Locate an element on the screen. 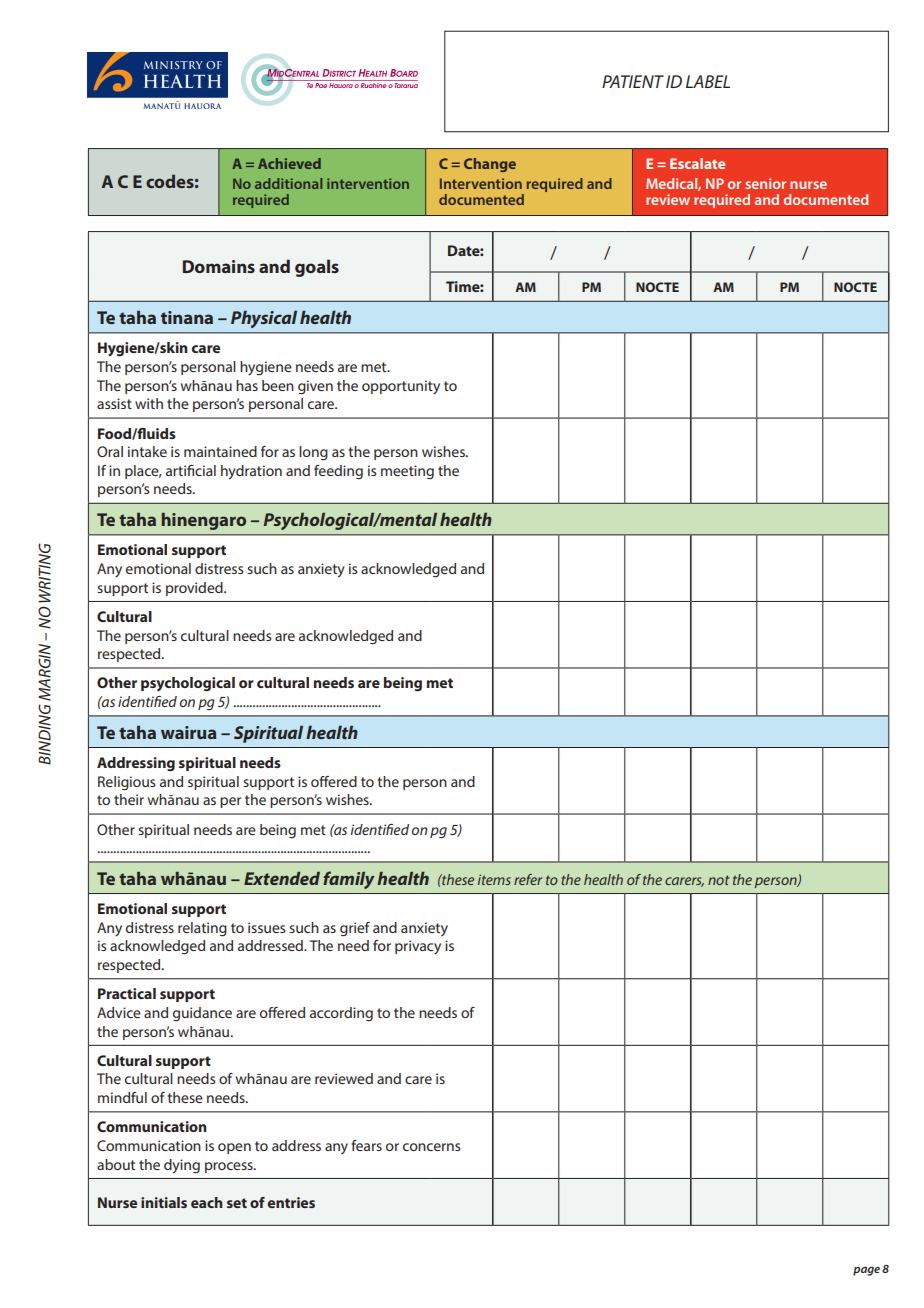 This screenshot has width=924, height=1308. opportunity is located at coordinates (401, 387).
